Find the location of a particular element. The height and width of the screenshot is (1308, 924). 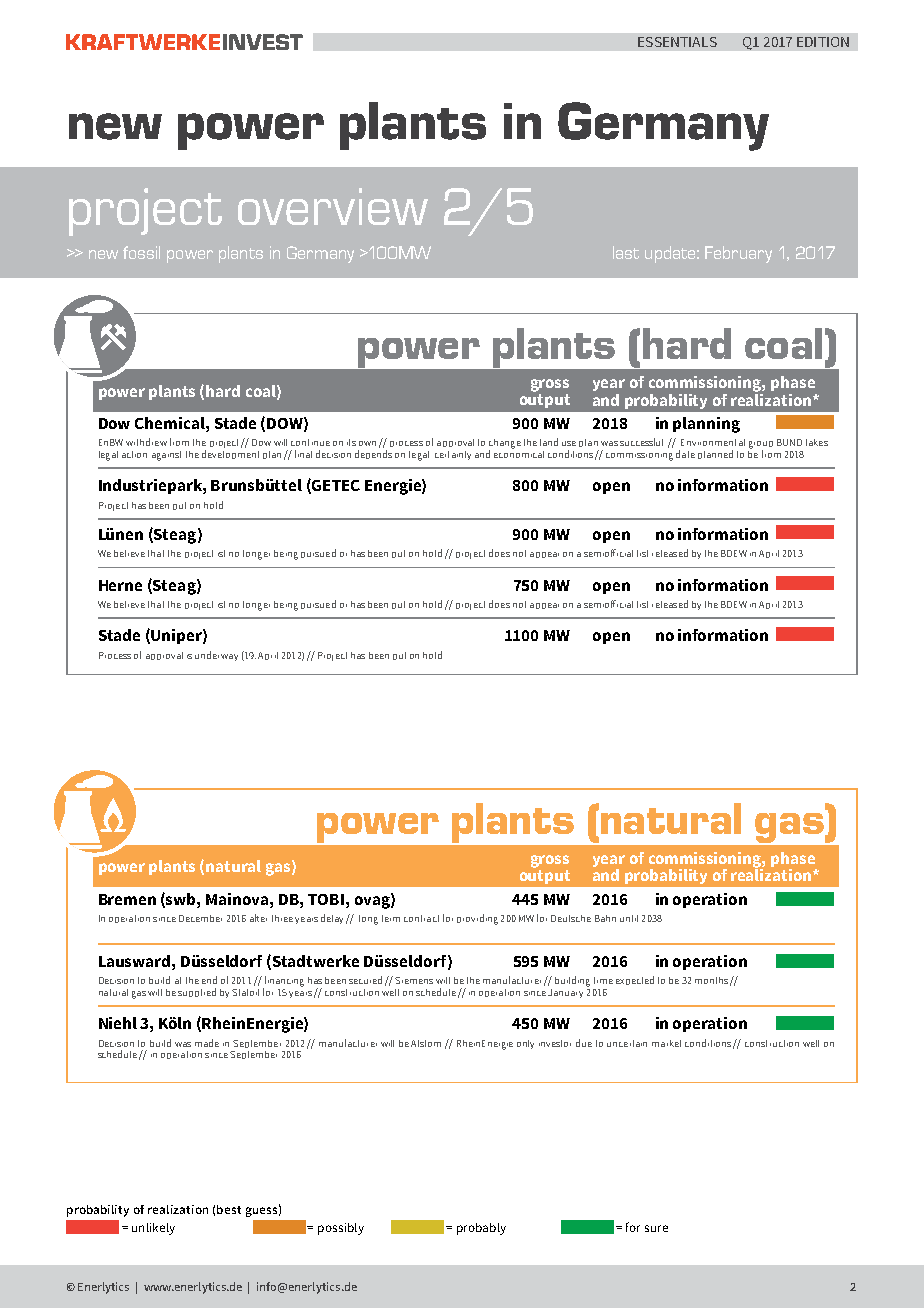

providing is located at coordinates (477, 919).
